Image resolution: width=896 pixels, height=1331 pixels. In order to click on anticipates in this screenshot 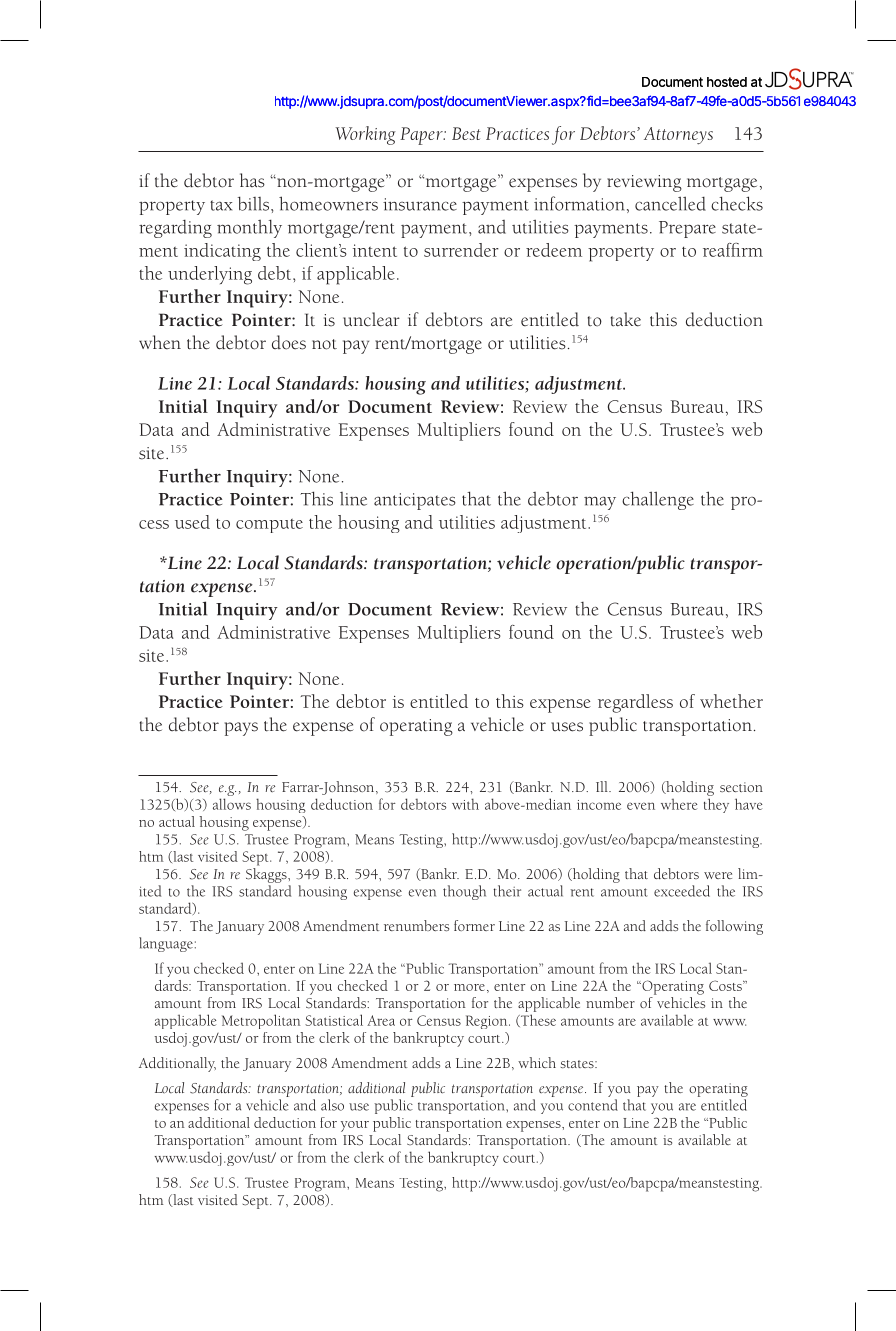, I will do `click(415, 501)`.
